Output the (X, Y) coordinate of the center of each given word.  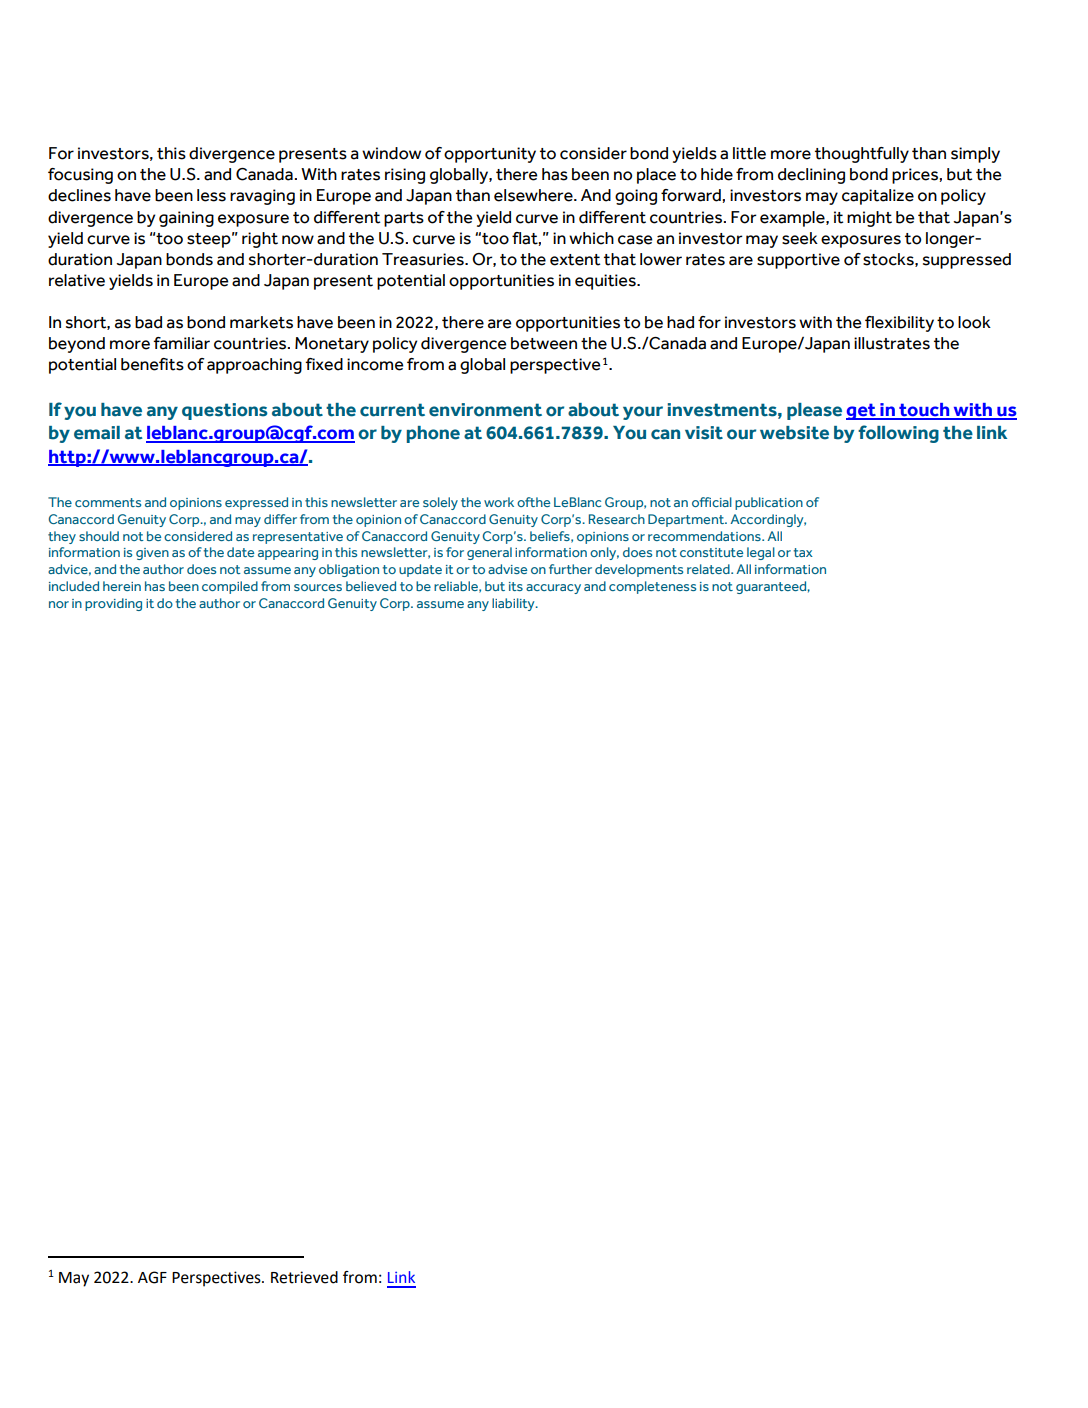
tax (803, 552)
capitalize (878, 197)
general (489, 553)
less (211, 195)
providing (113, 604)
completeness (652, 587)
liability (514, 604)
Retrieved (304, 1277)
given (152, 554)
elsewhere (534, 195)
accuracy (553, 589)
